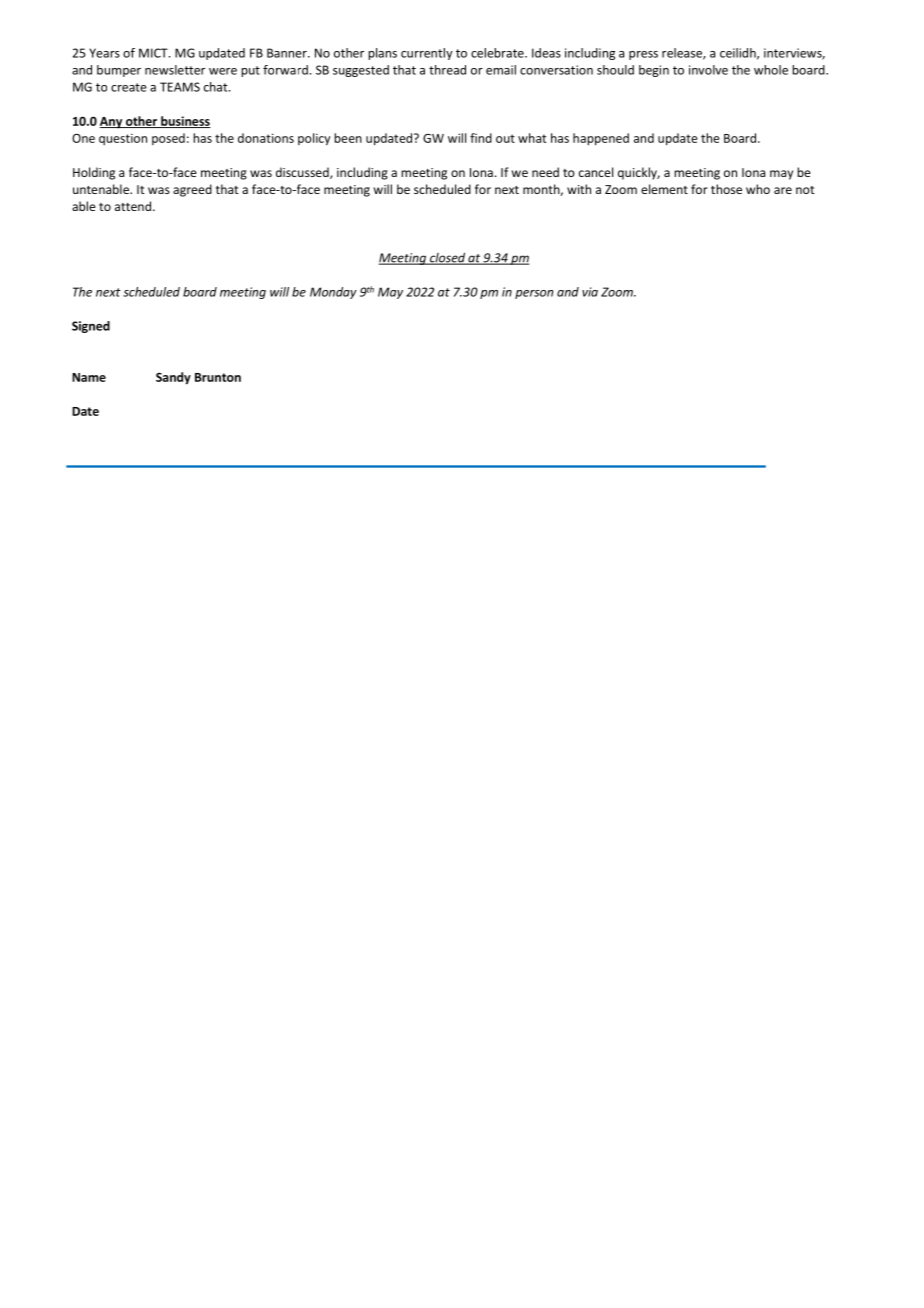  What do you see at coordinates (579, 189) in the screenshot?
I see `with` at bounding box center [579, 189].
